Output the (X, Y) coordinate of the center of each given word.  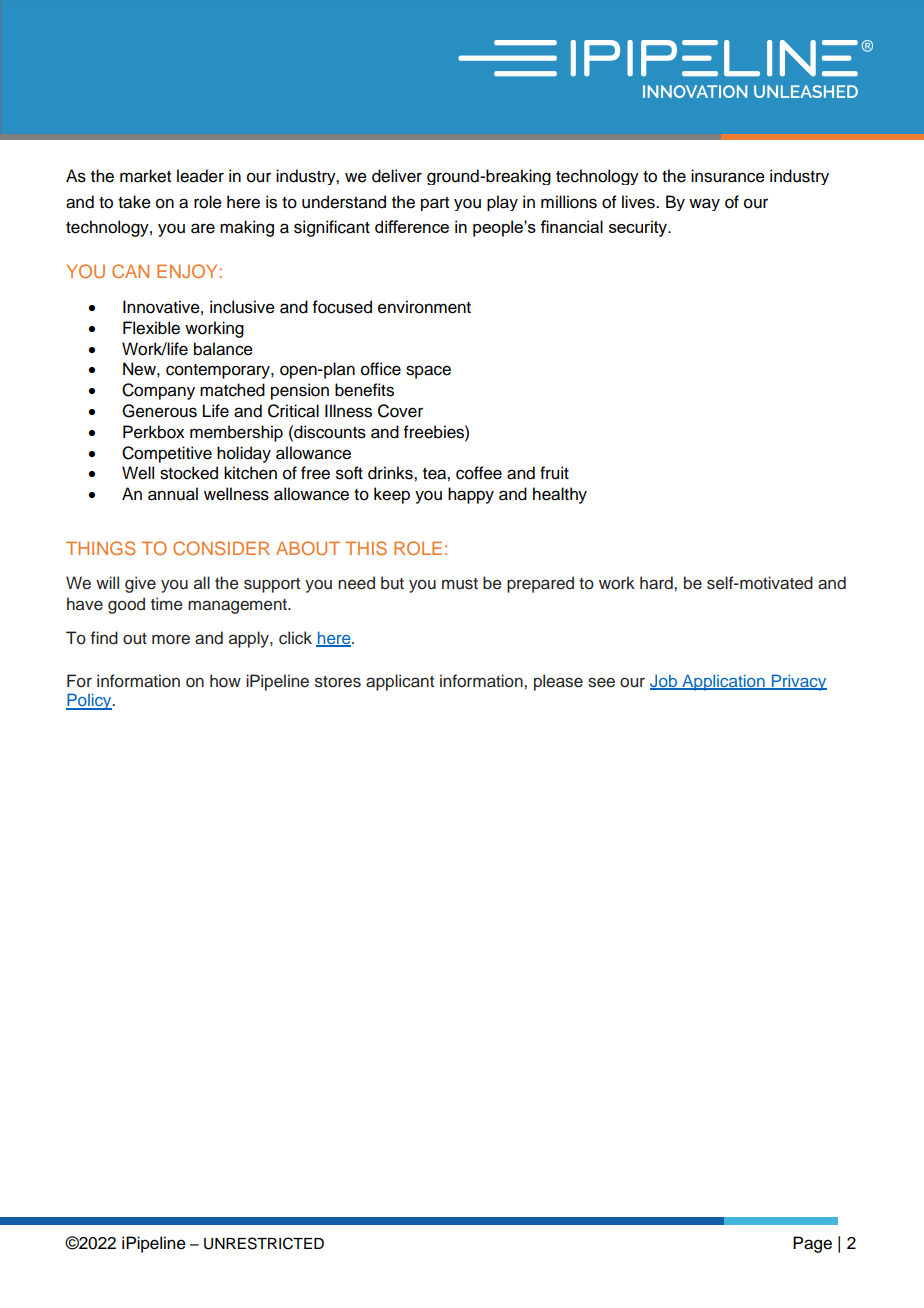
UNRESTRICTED (264, 1243)
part (435, 204)
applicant (400, 682)
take (134, 202)
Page (812, 1244)
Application (723, 682)
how (225, 681)
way (704, 204)
